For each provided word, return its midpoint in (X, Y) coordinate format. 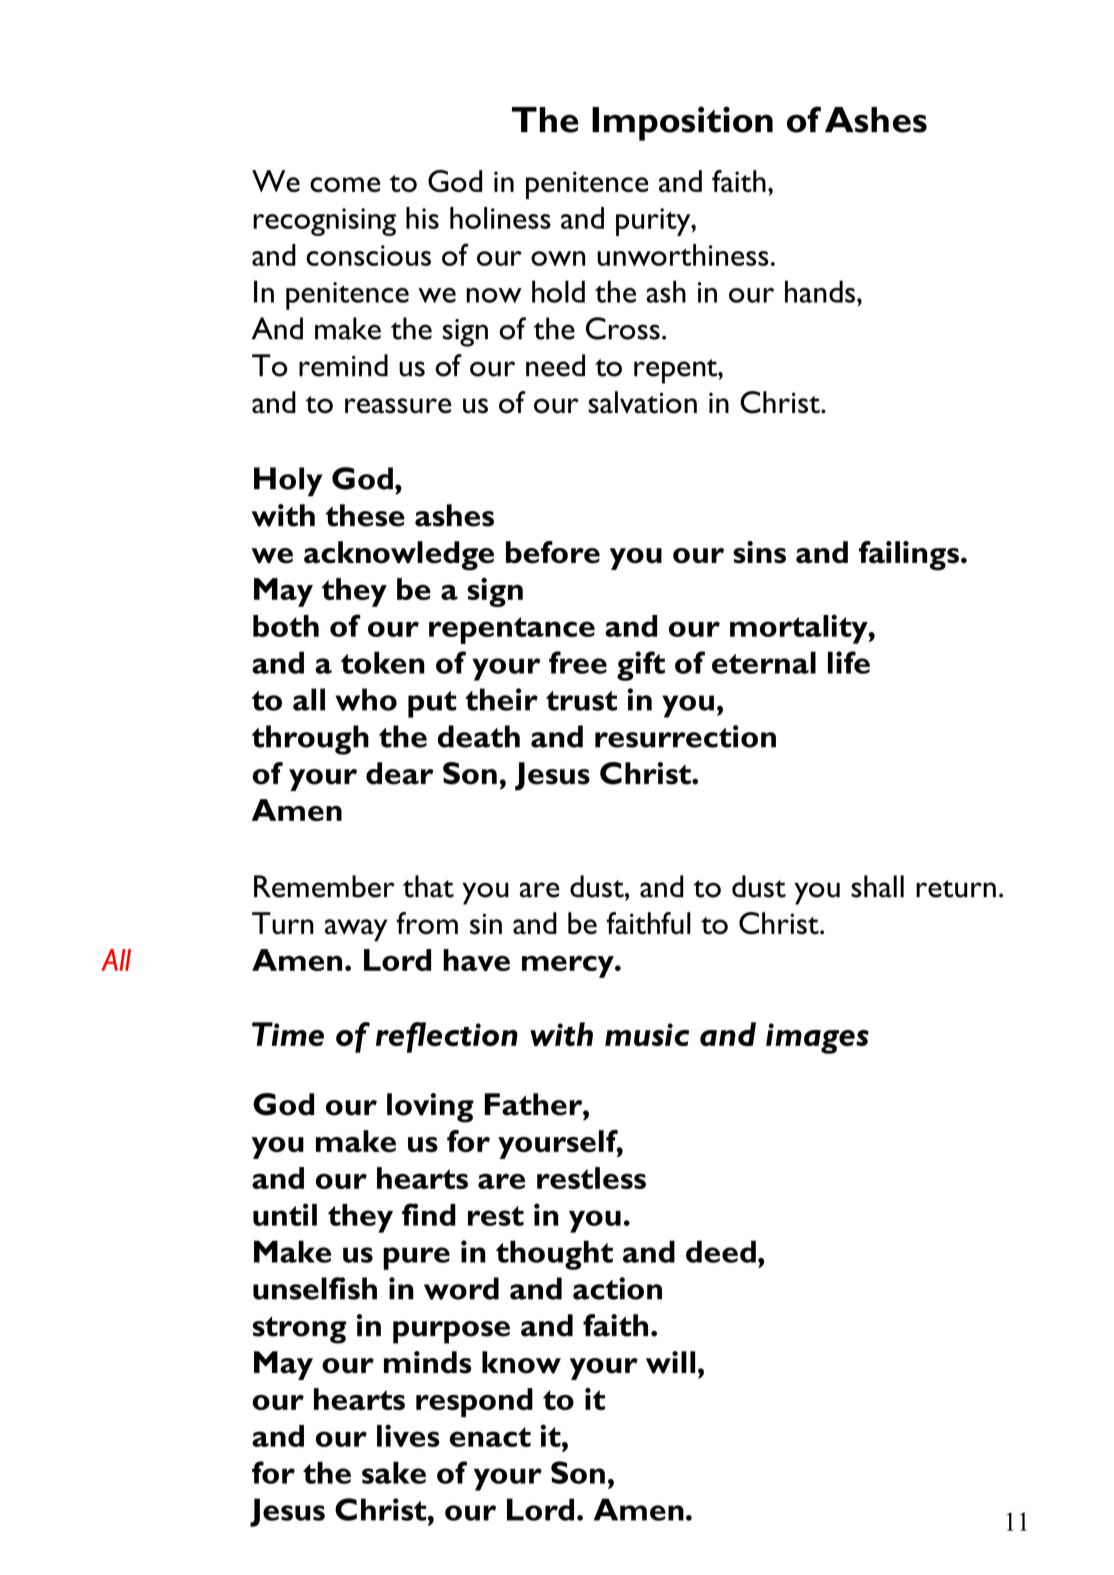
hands (820, 291)
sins (759, 552)
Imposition (682, 123)
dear (400, 773)
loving (430, 1108)
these (365, 515)
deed (721, 1251)
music (647, 1034)
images (817, 1038)
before (553, 552)
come (345, 184)
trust (581, 701)
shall (877, 886)
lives (408, 1435)
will (670, 1362)
